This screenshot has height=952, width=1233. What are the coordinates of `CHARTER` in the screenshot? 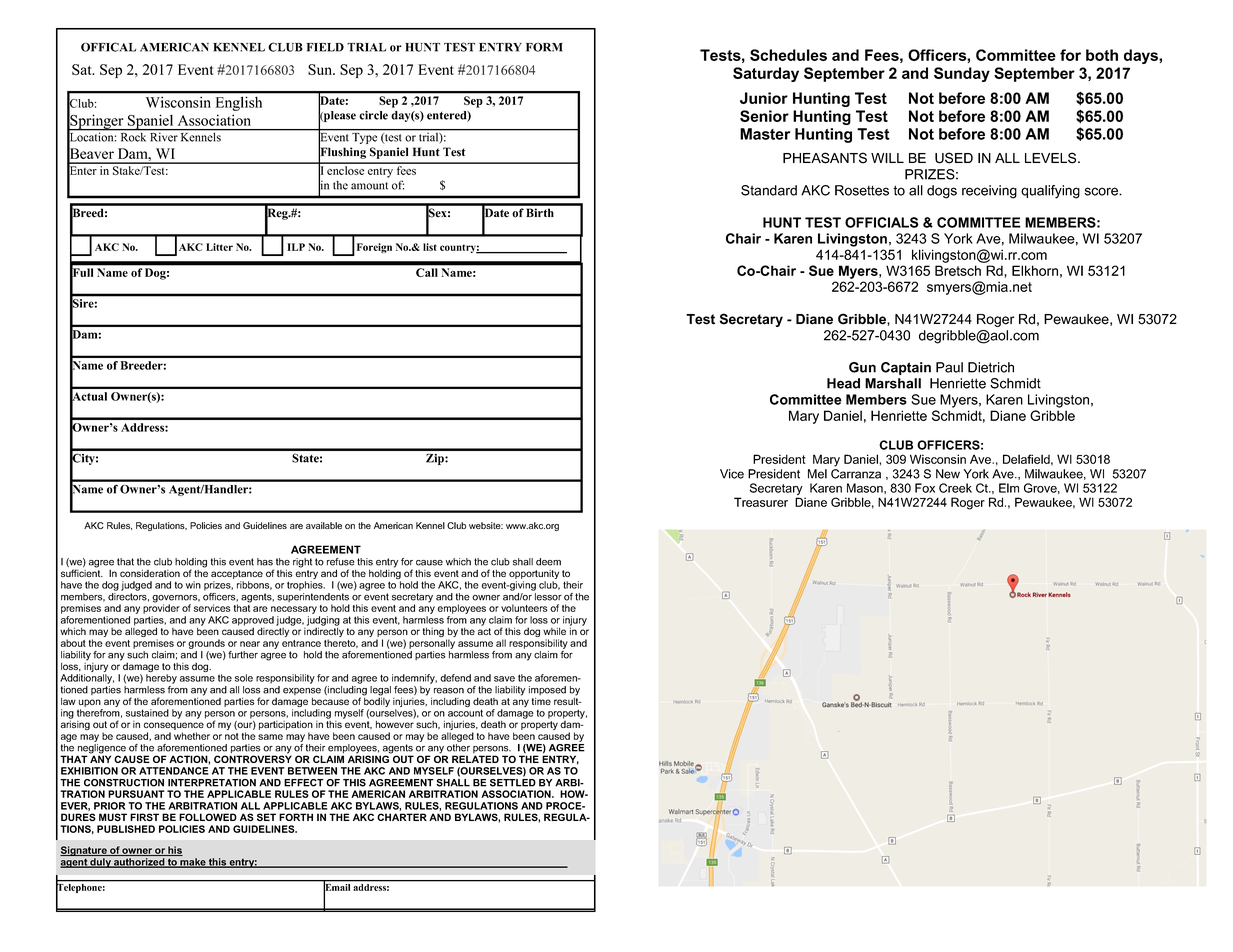 It's located at (402, 817).
